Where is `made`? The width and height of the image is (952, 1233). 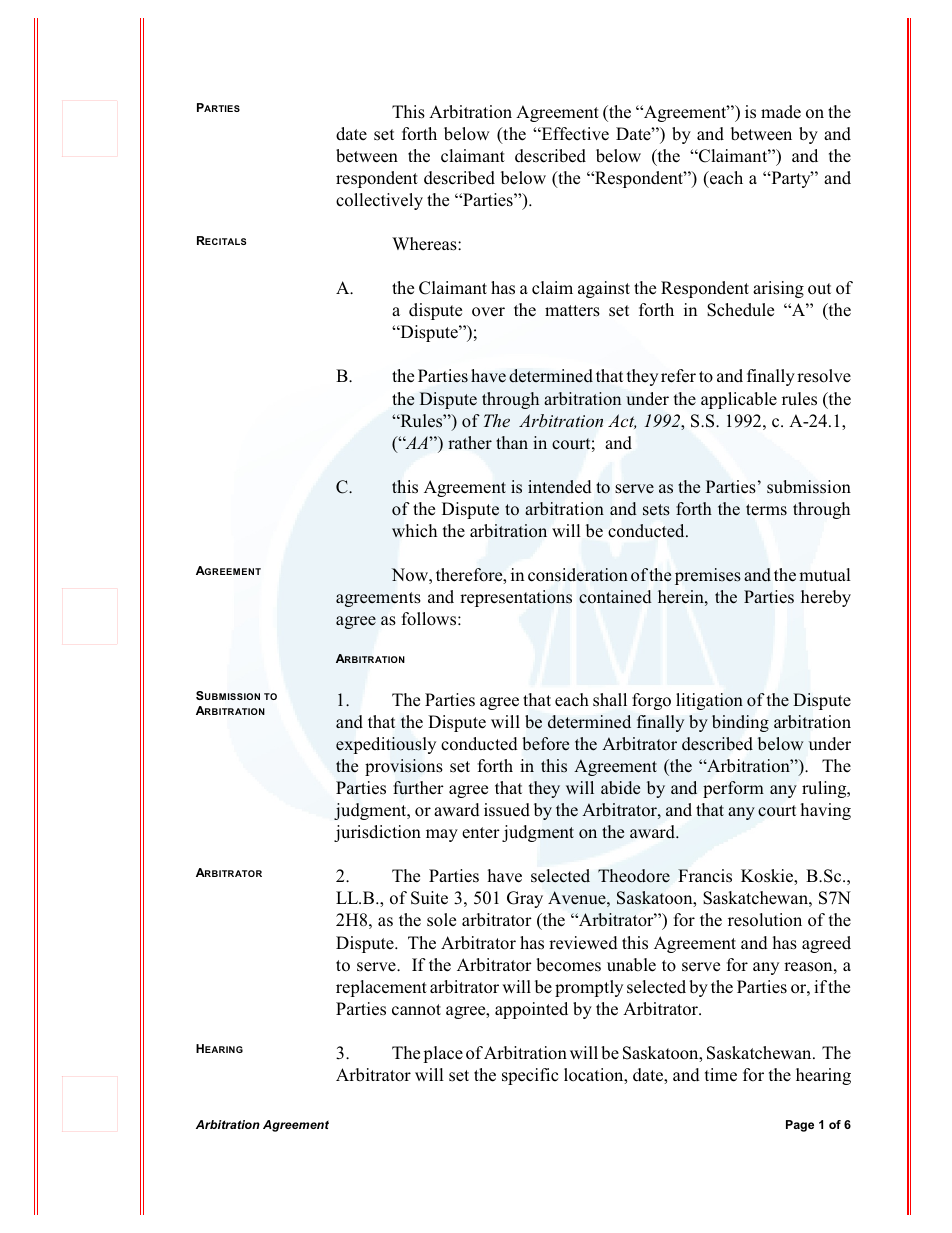
made is located at coordinates (781, 112).
